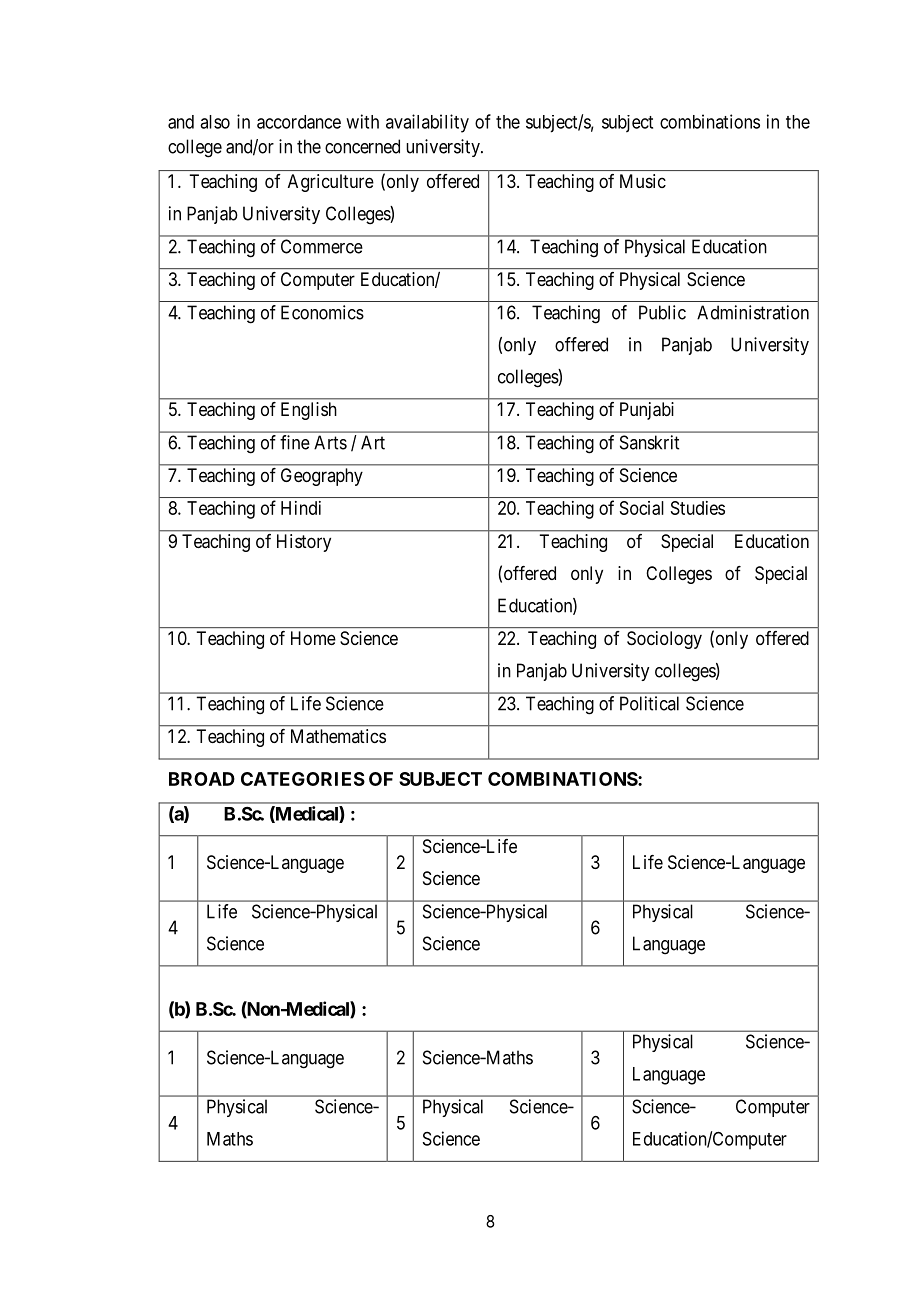  What do you see at coordinates (338, 736) in the document?
I see `Mathematics` at bounding box center [338, 736].
